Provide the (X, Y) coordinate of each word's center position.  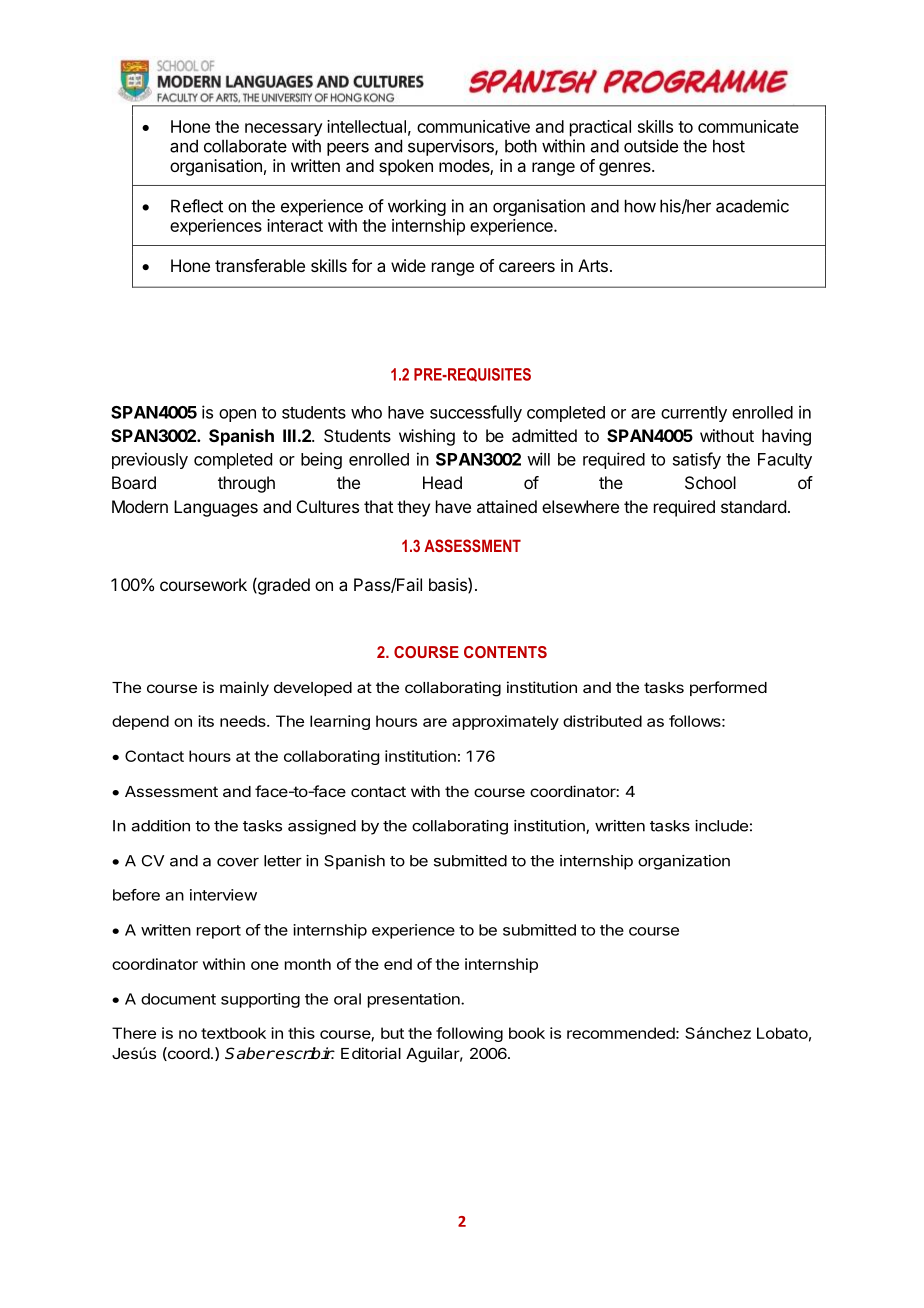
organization (684, 862)
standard (753, 506)
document (178, 999)
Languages (216, 508)
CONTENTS (505, 652)
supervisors (452, 147)
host (729, 146)
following (469, 1034)
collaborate (245, 146)
